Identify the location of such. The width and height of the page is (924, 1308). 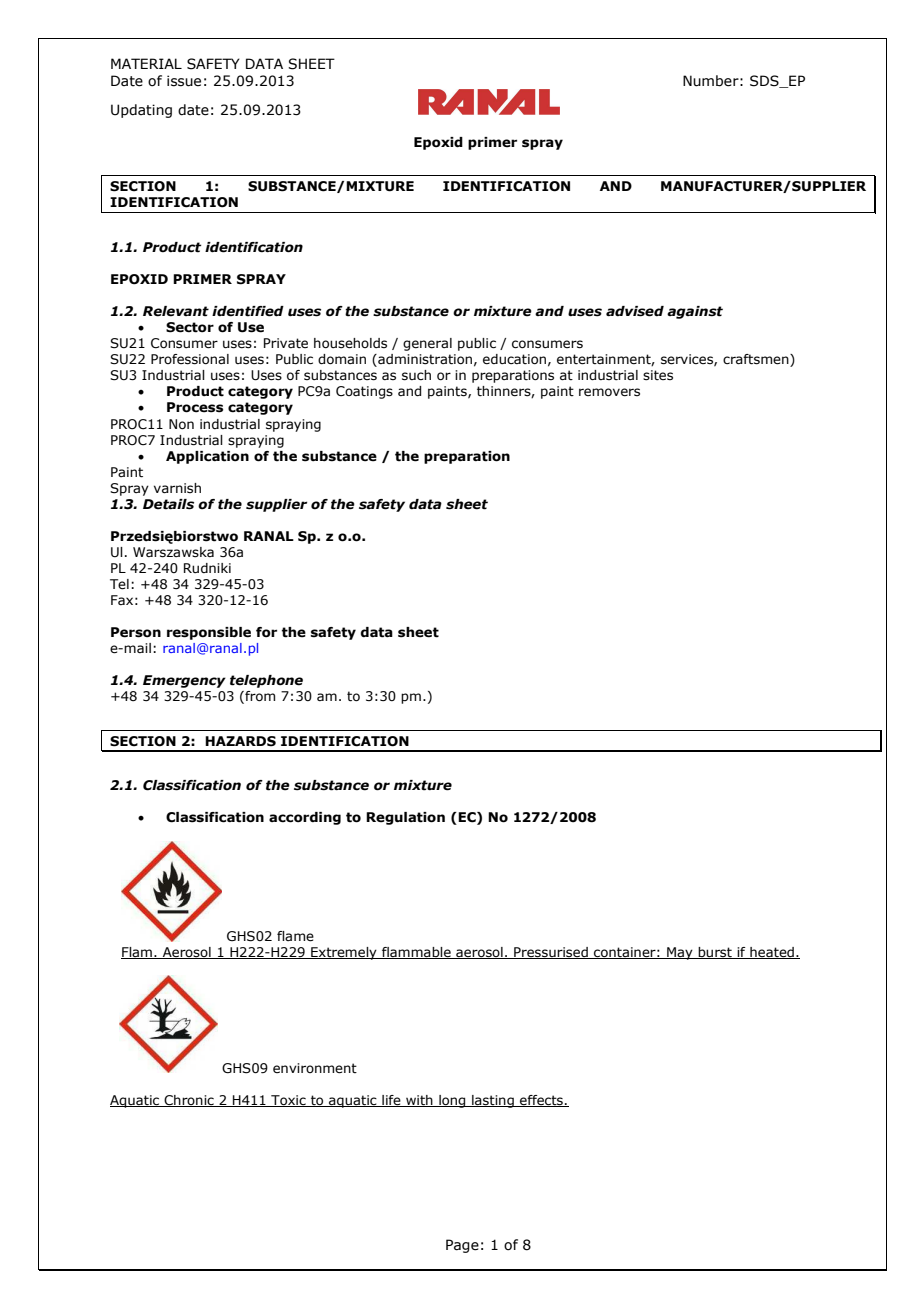
(416, 375).
